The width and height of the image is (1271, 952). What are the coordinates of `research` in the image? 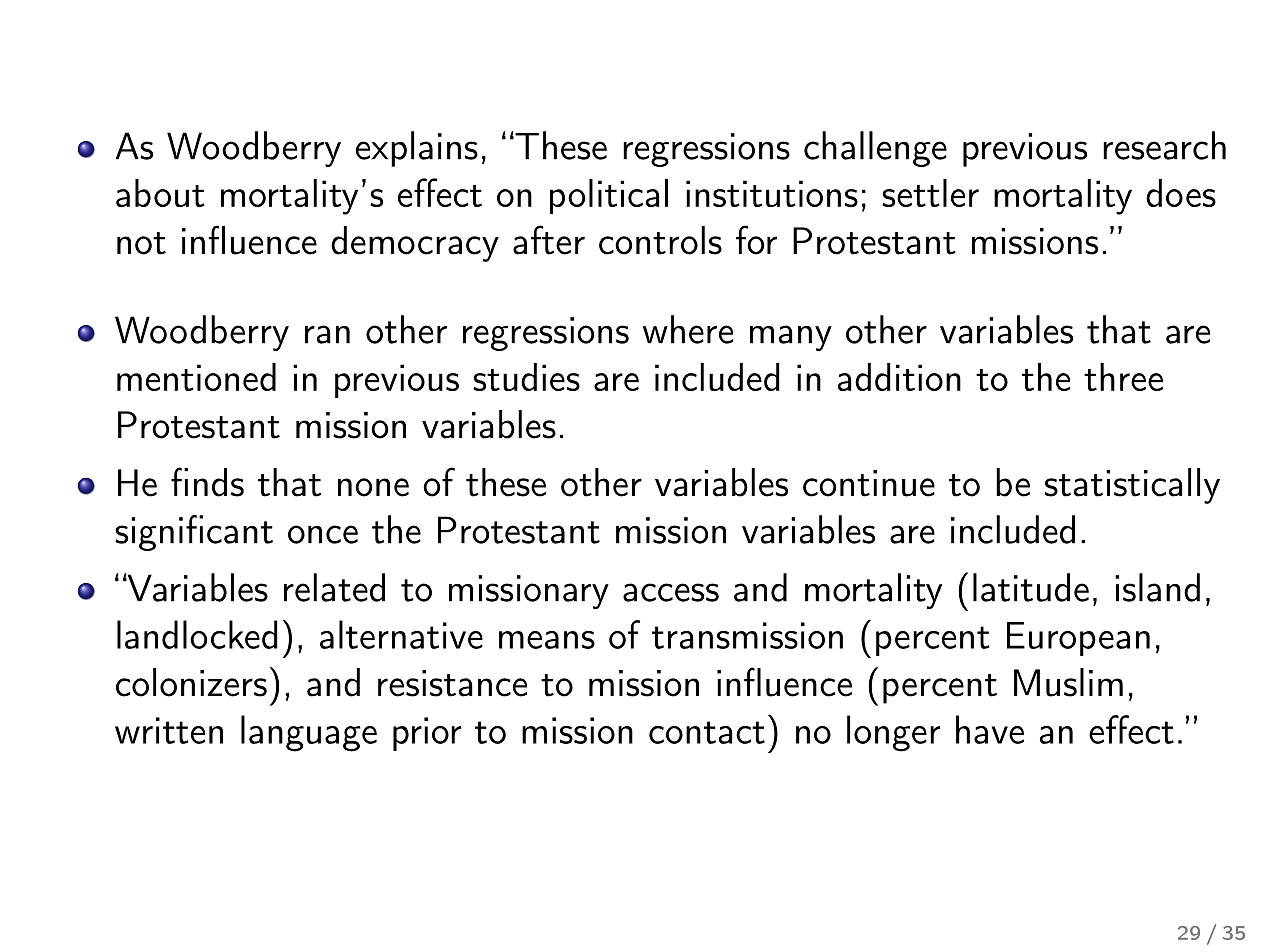 It's located at (1164, 145).
